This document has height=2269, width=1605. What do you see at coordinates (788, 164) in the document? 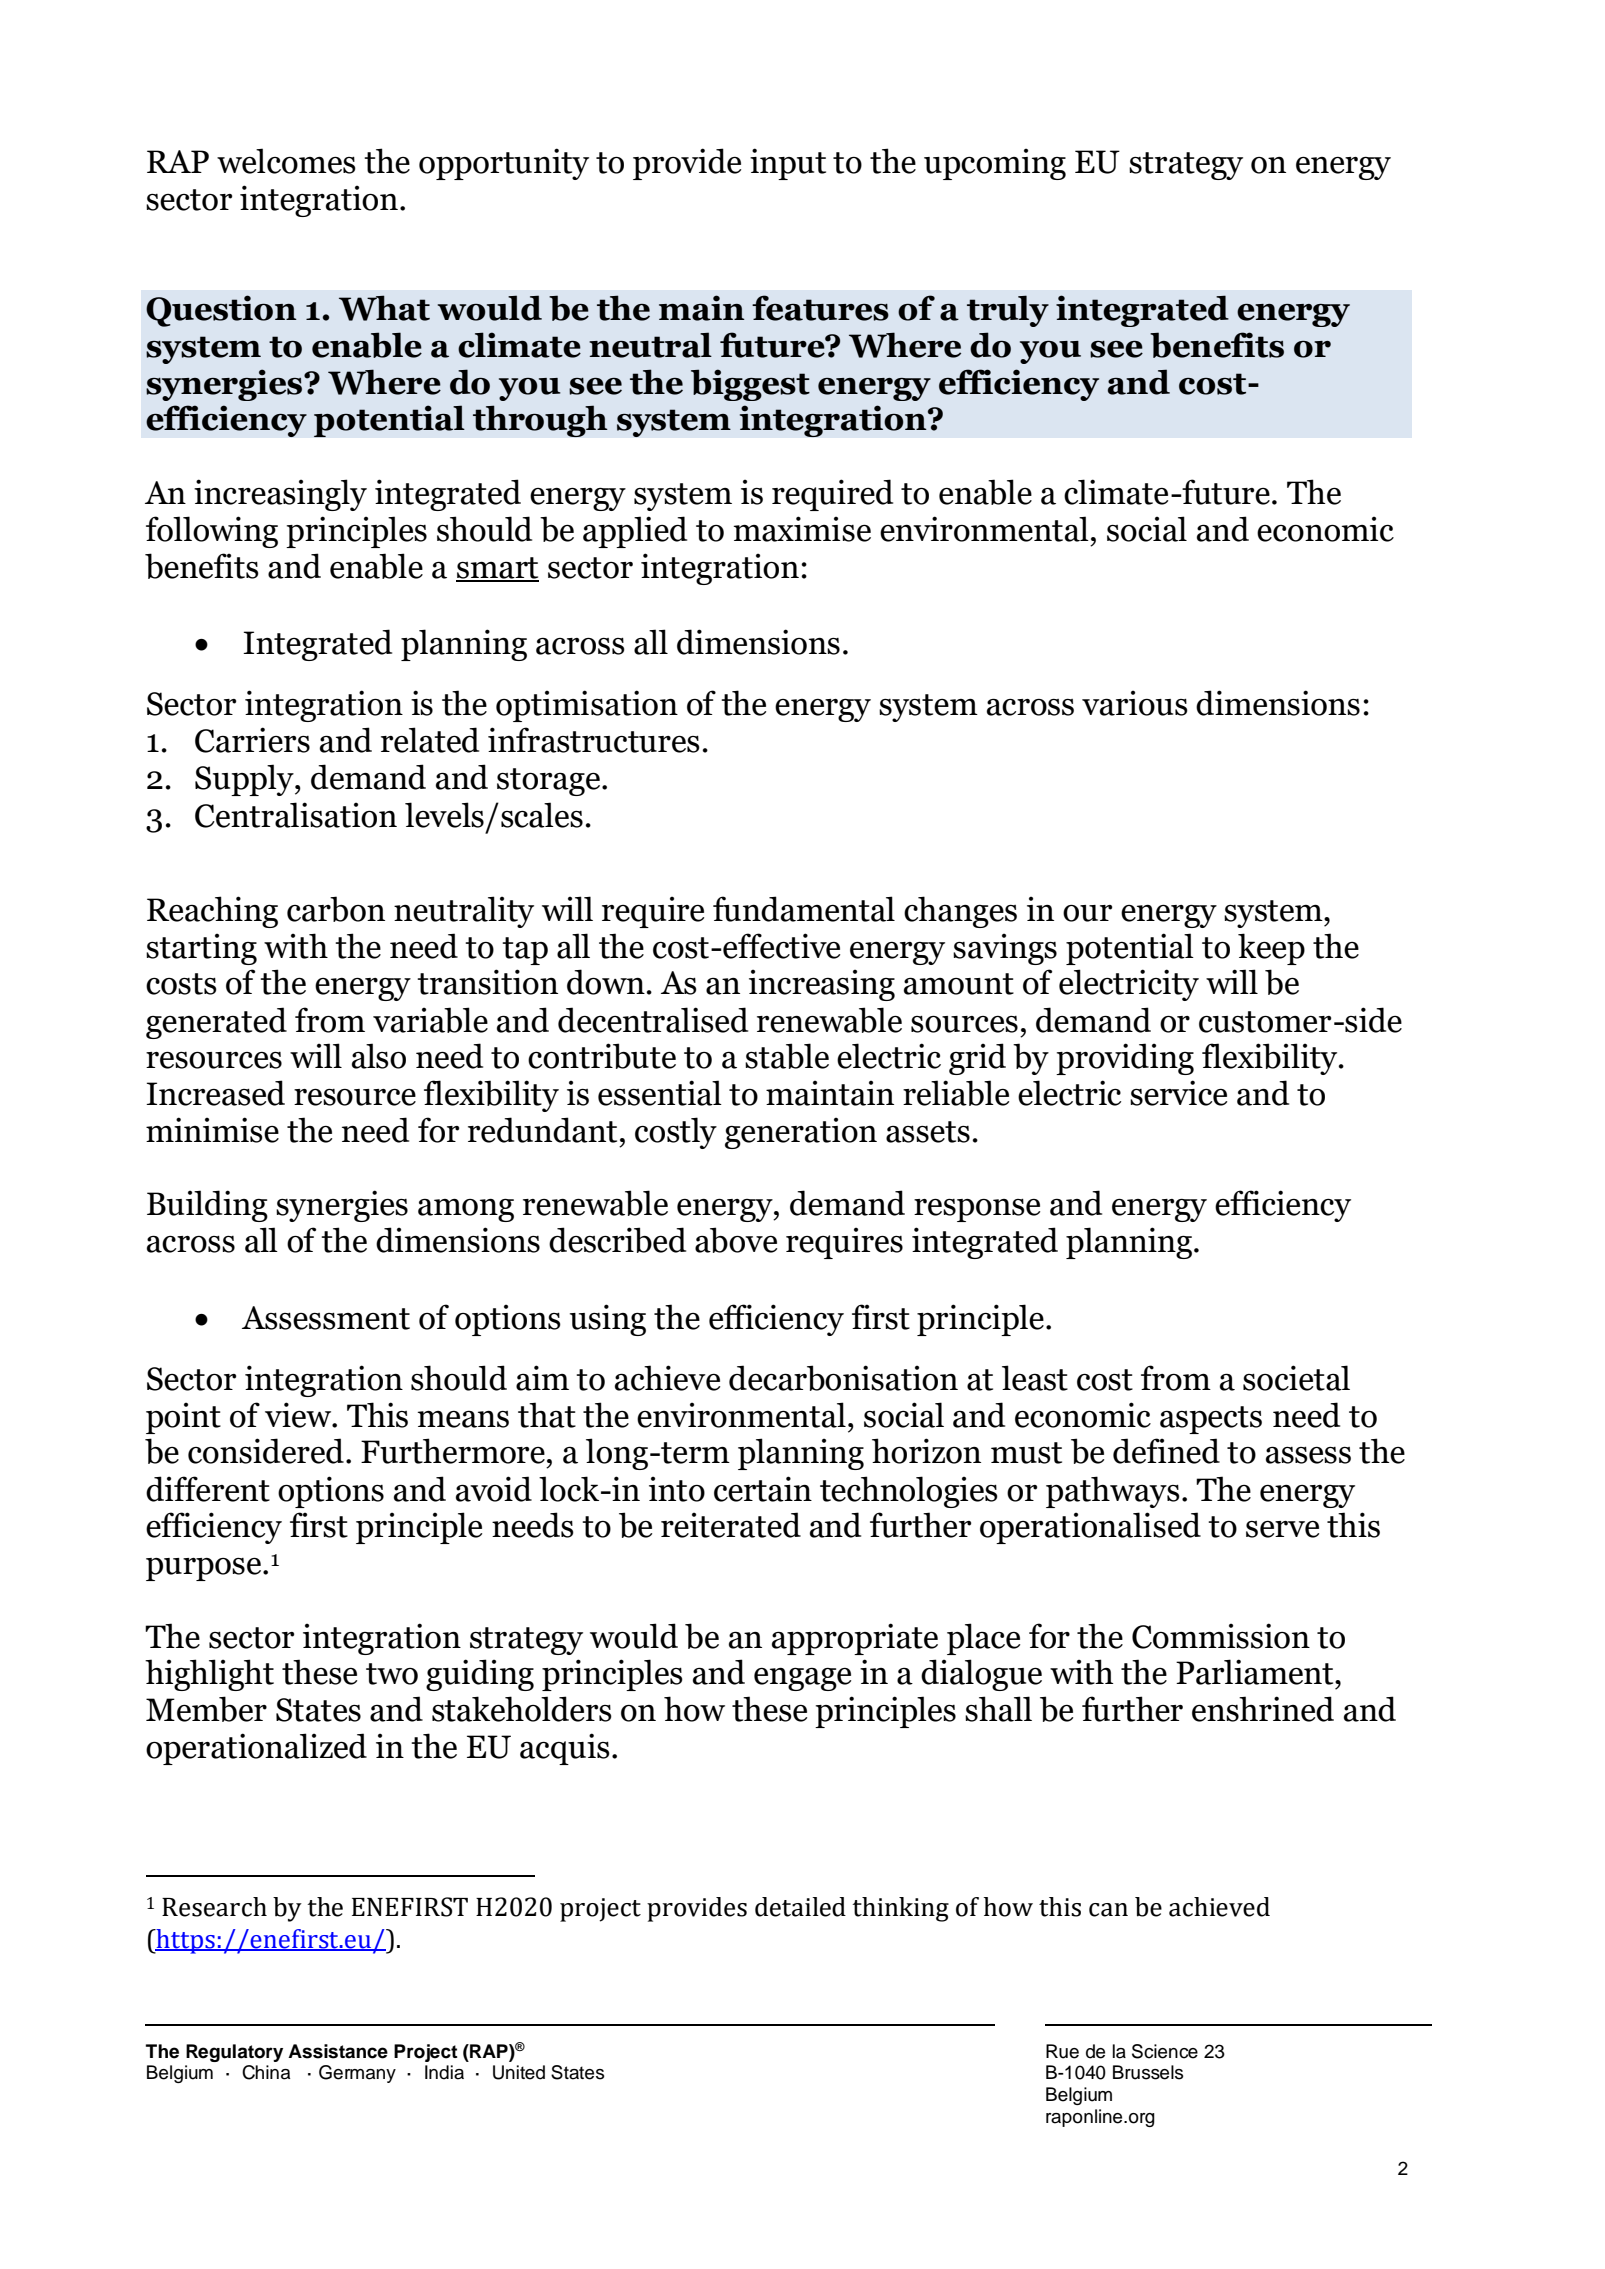
I see `input` at bounding box center [788, 164].
